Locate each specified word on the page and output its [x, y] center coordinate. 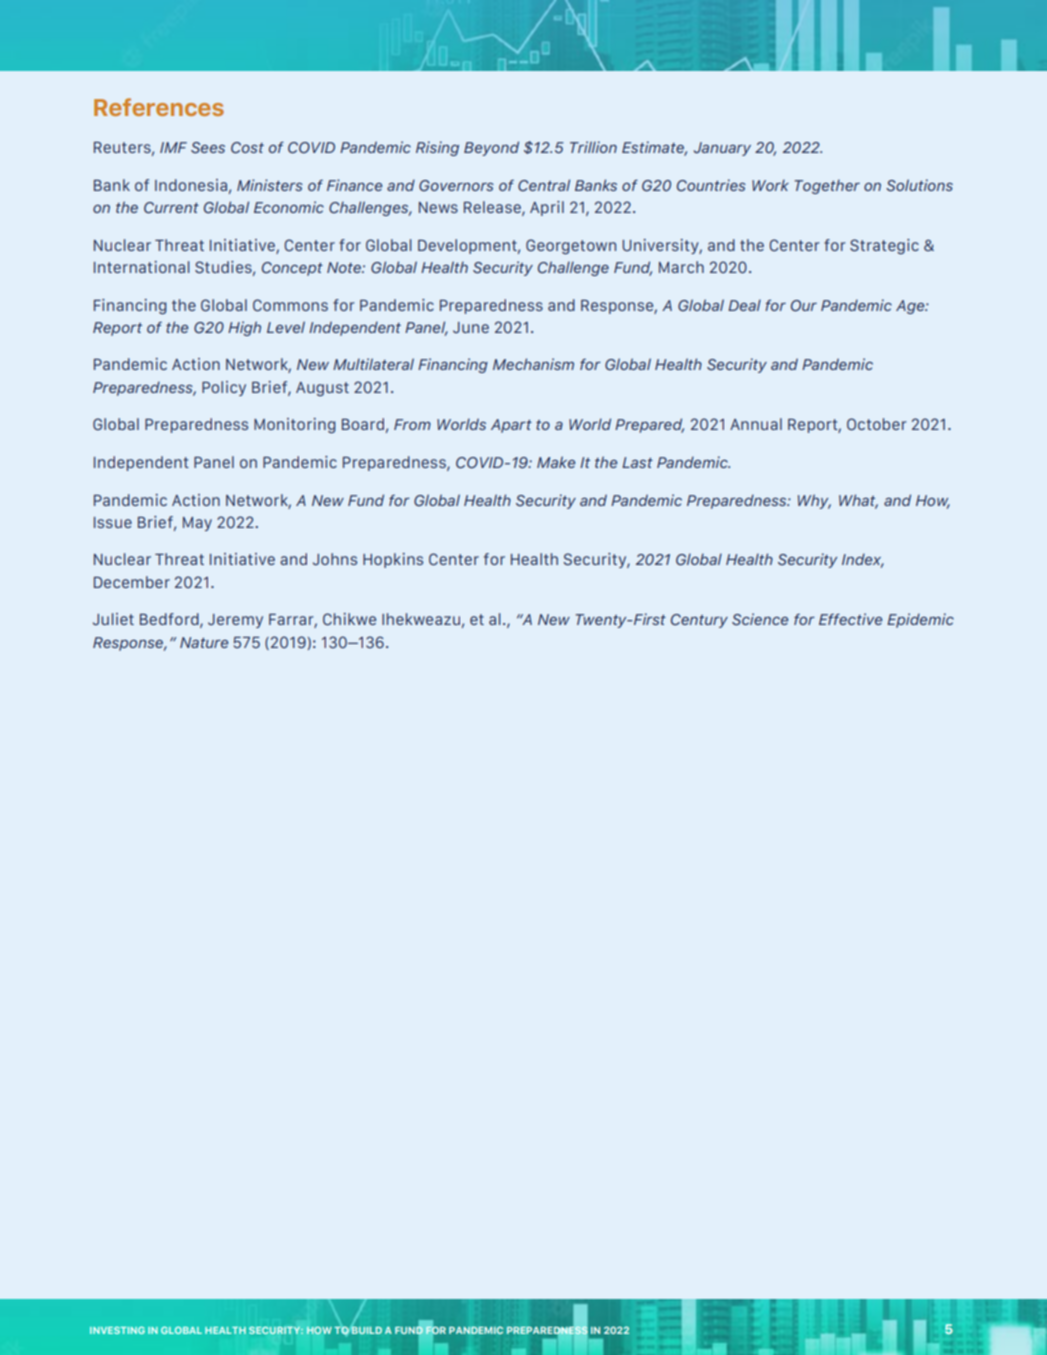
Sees [208, 147]
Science [760, 619]
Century [699, 621]
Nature [204, 642]
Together [827, 186]
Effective [850, 619]
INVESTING [117, 1330]
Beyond [491, 148]
